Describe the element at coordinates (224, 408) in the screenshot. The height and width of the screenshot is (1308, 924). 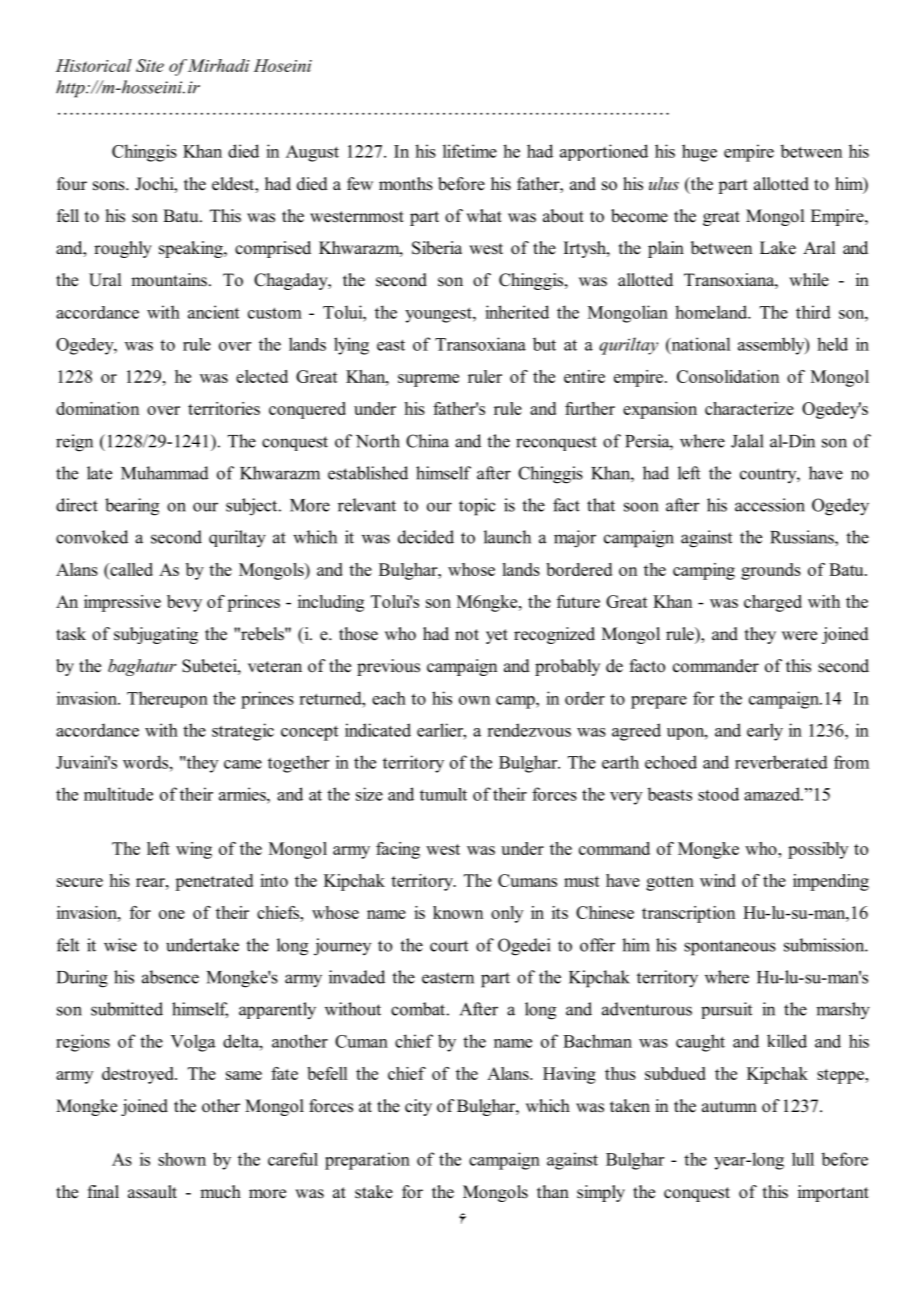
I see `territories` at that location.
